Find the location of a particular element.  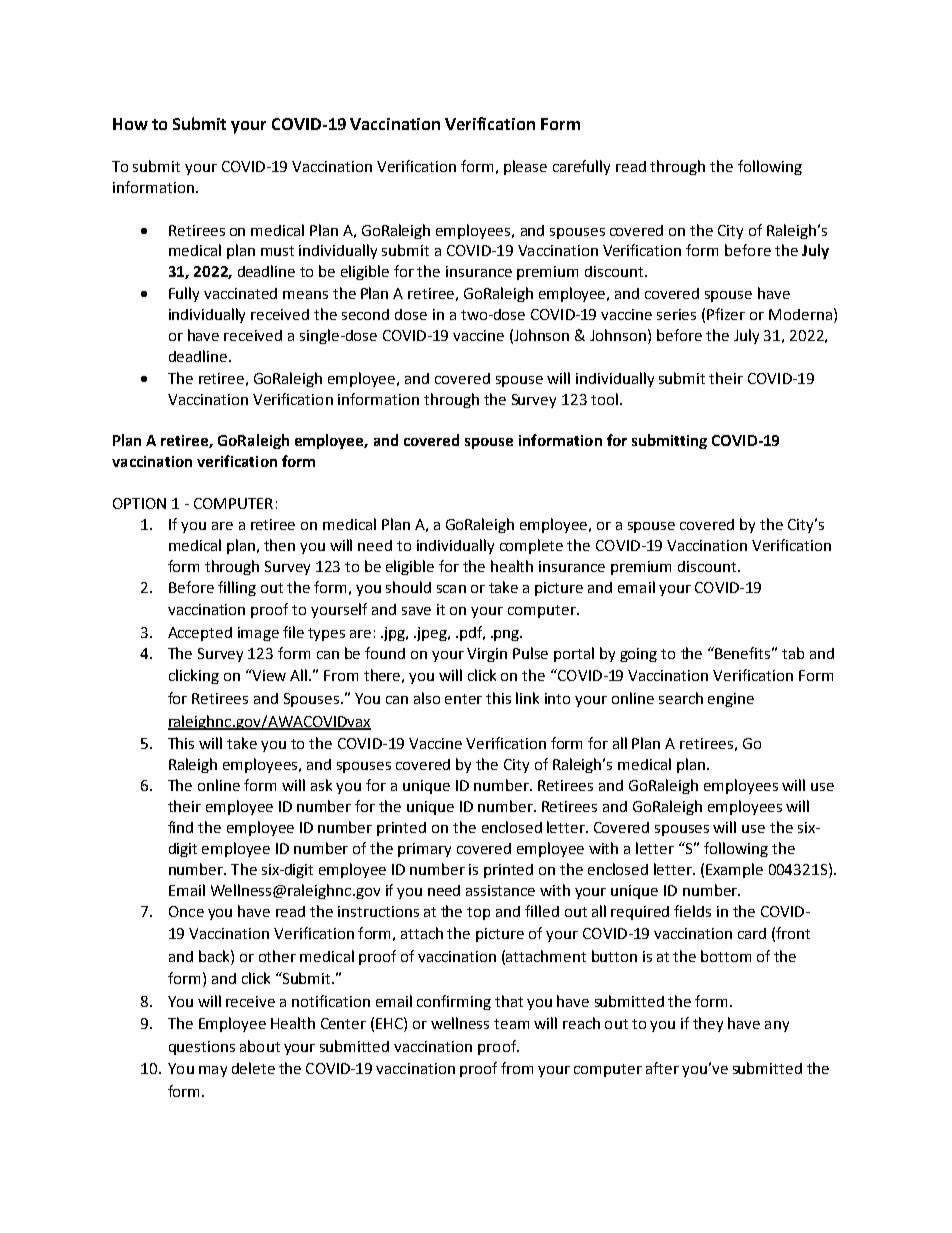

also is located at coordinates (427, 698).
